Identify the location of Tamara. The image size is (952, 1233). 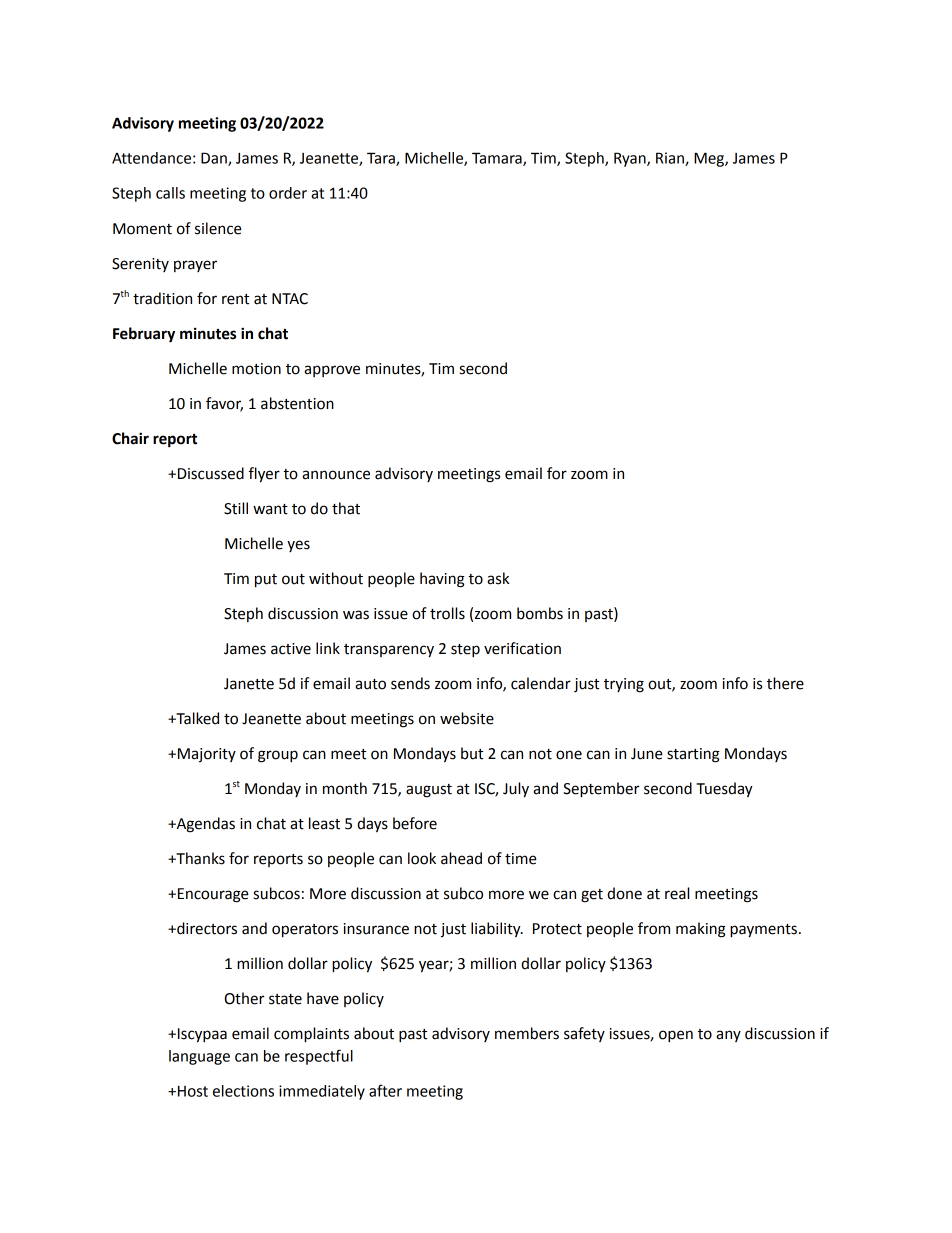
(498, 159).
